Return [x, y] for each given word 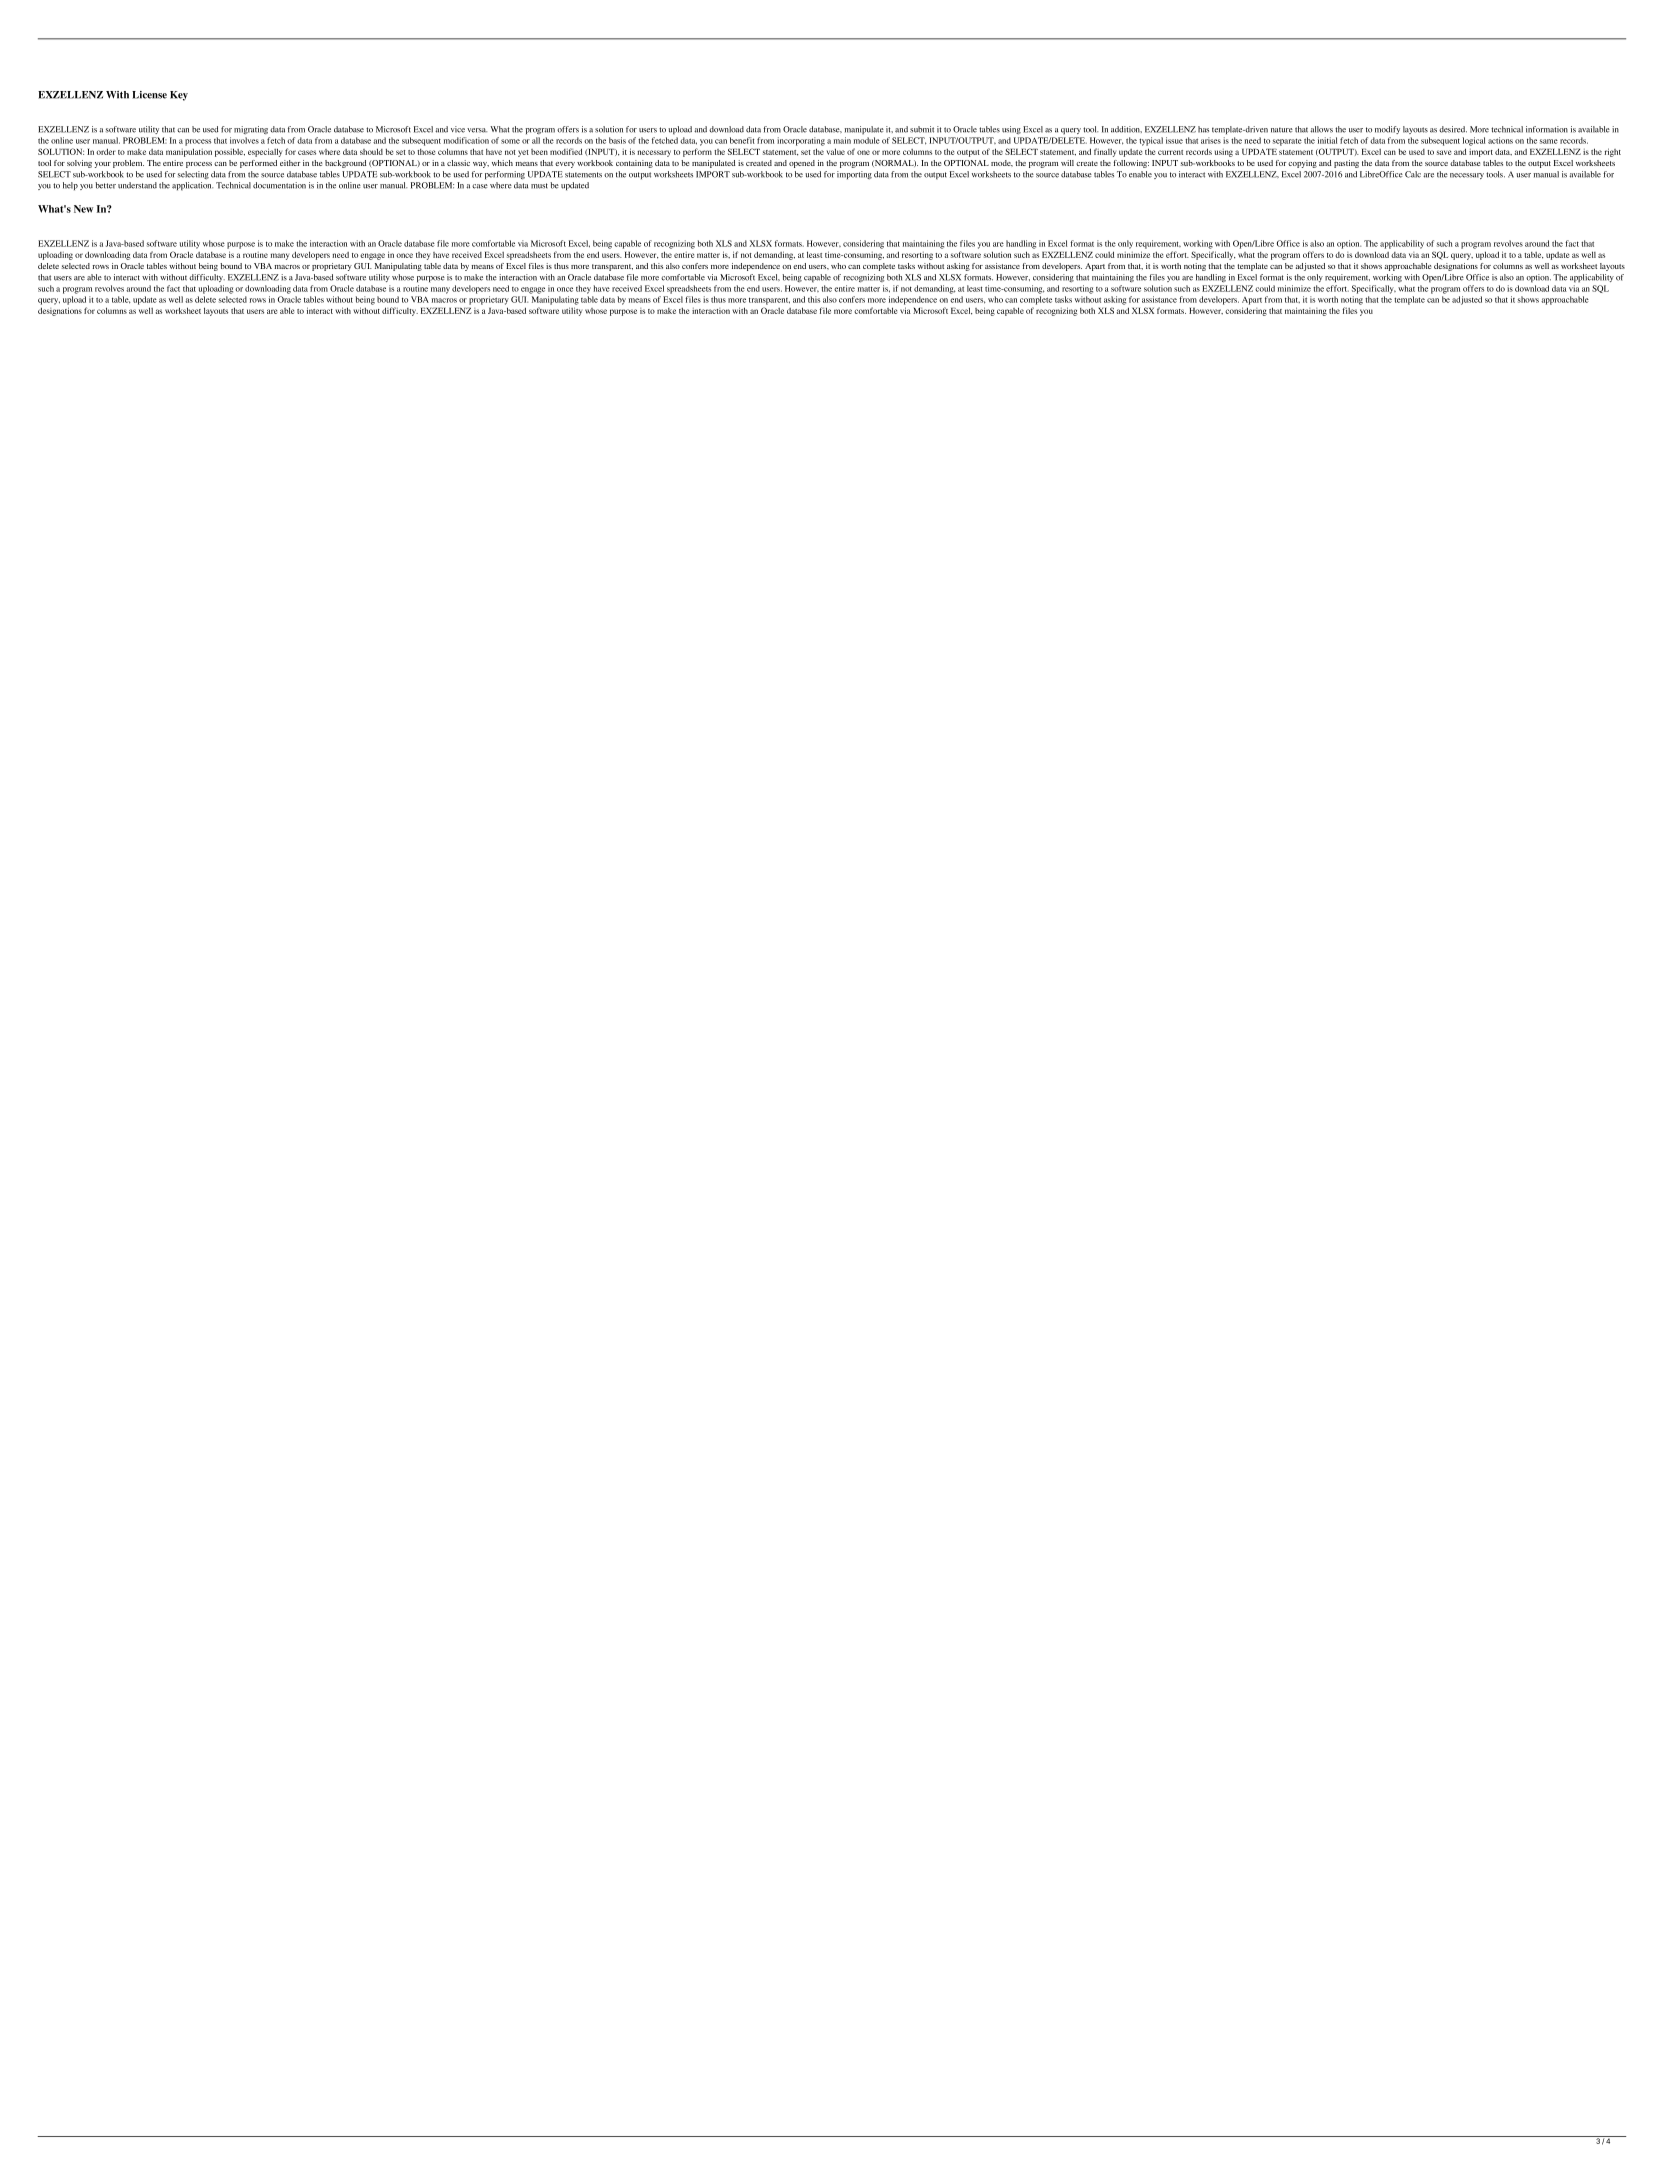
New [83, 209]
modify [1387, 130]
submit [922, 129]
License [149, 95]
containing [634, 164]
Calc [1413, 174]
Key [179, 96]
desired [1453, 129]
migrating [251, 130]
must [539, 186]
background [346, 164]
